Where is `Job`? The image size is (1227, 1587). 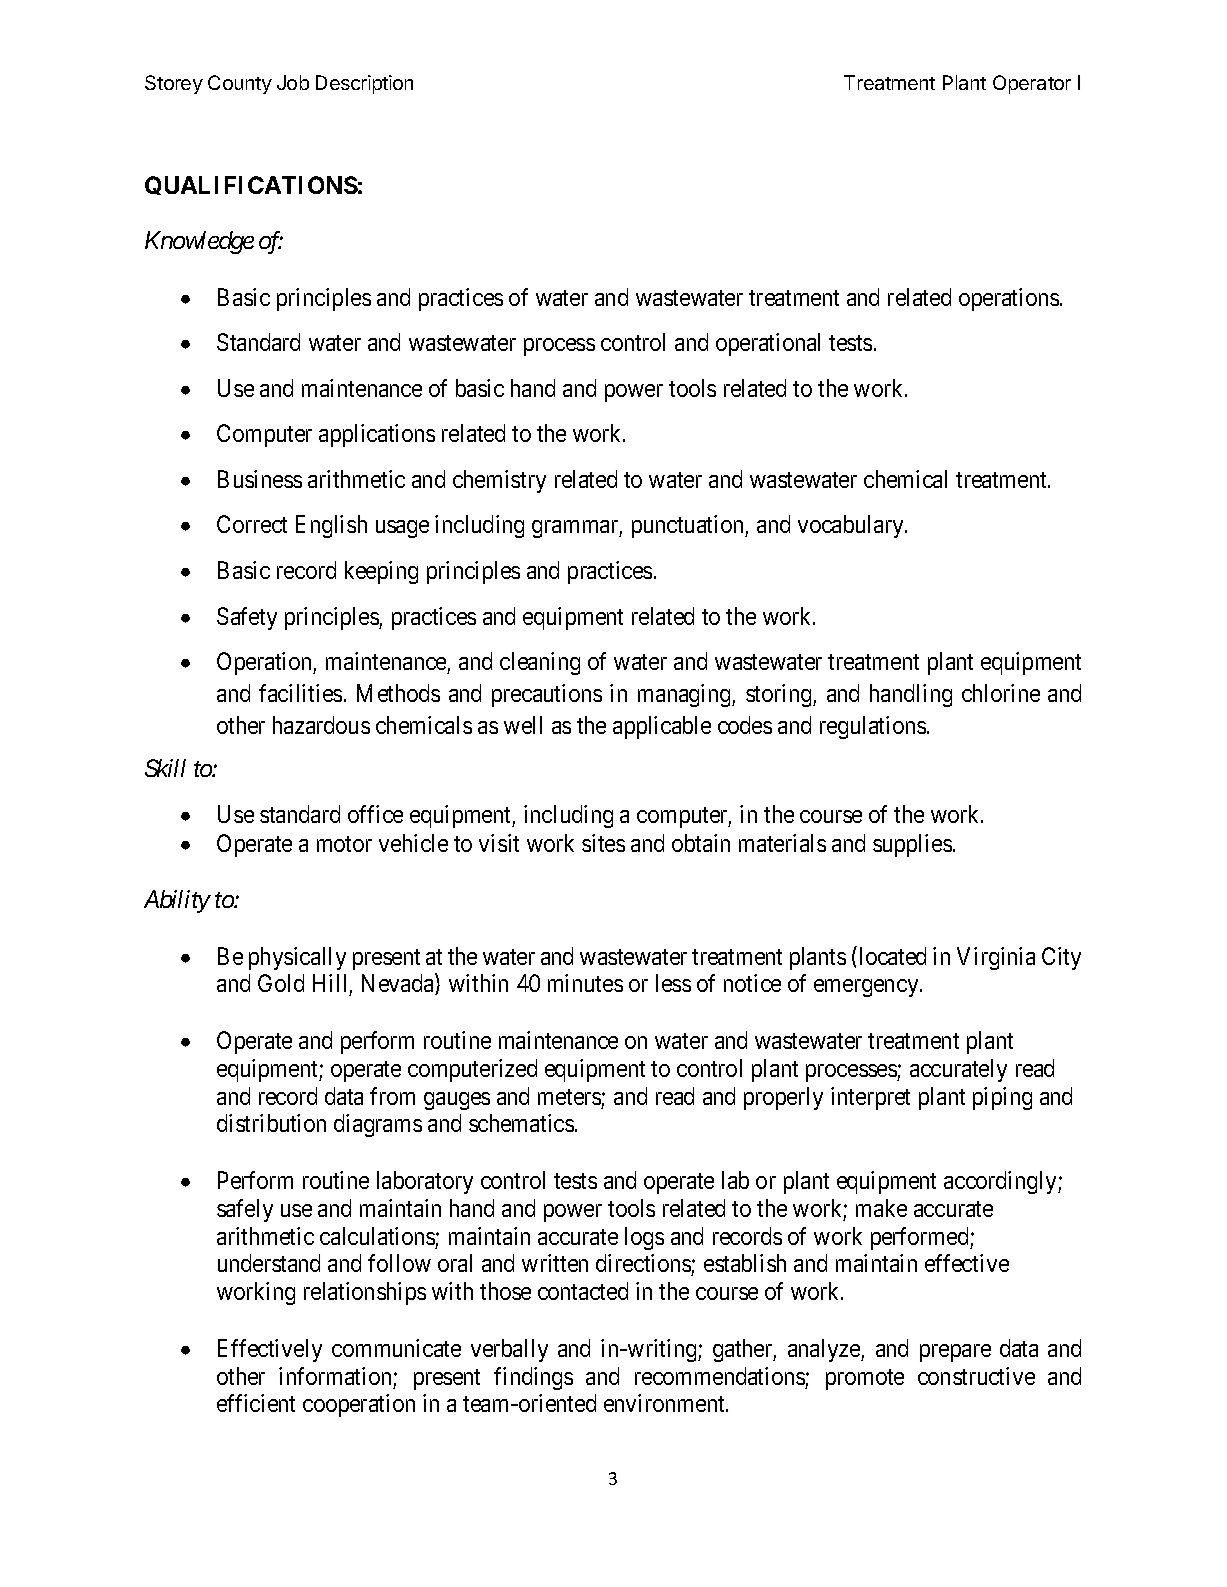
Job is located at coordinates (293, 82).
